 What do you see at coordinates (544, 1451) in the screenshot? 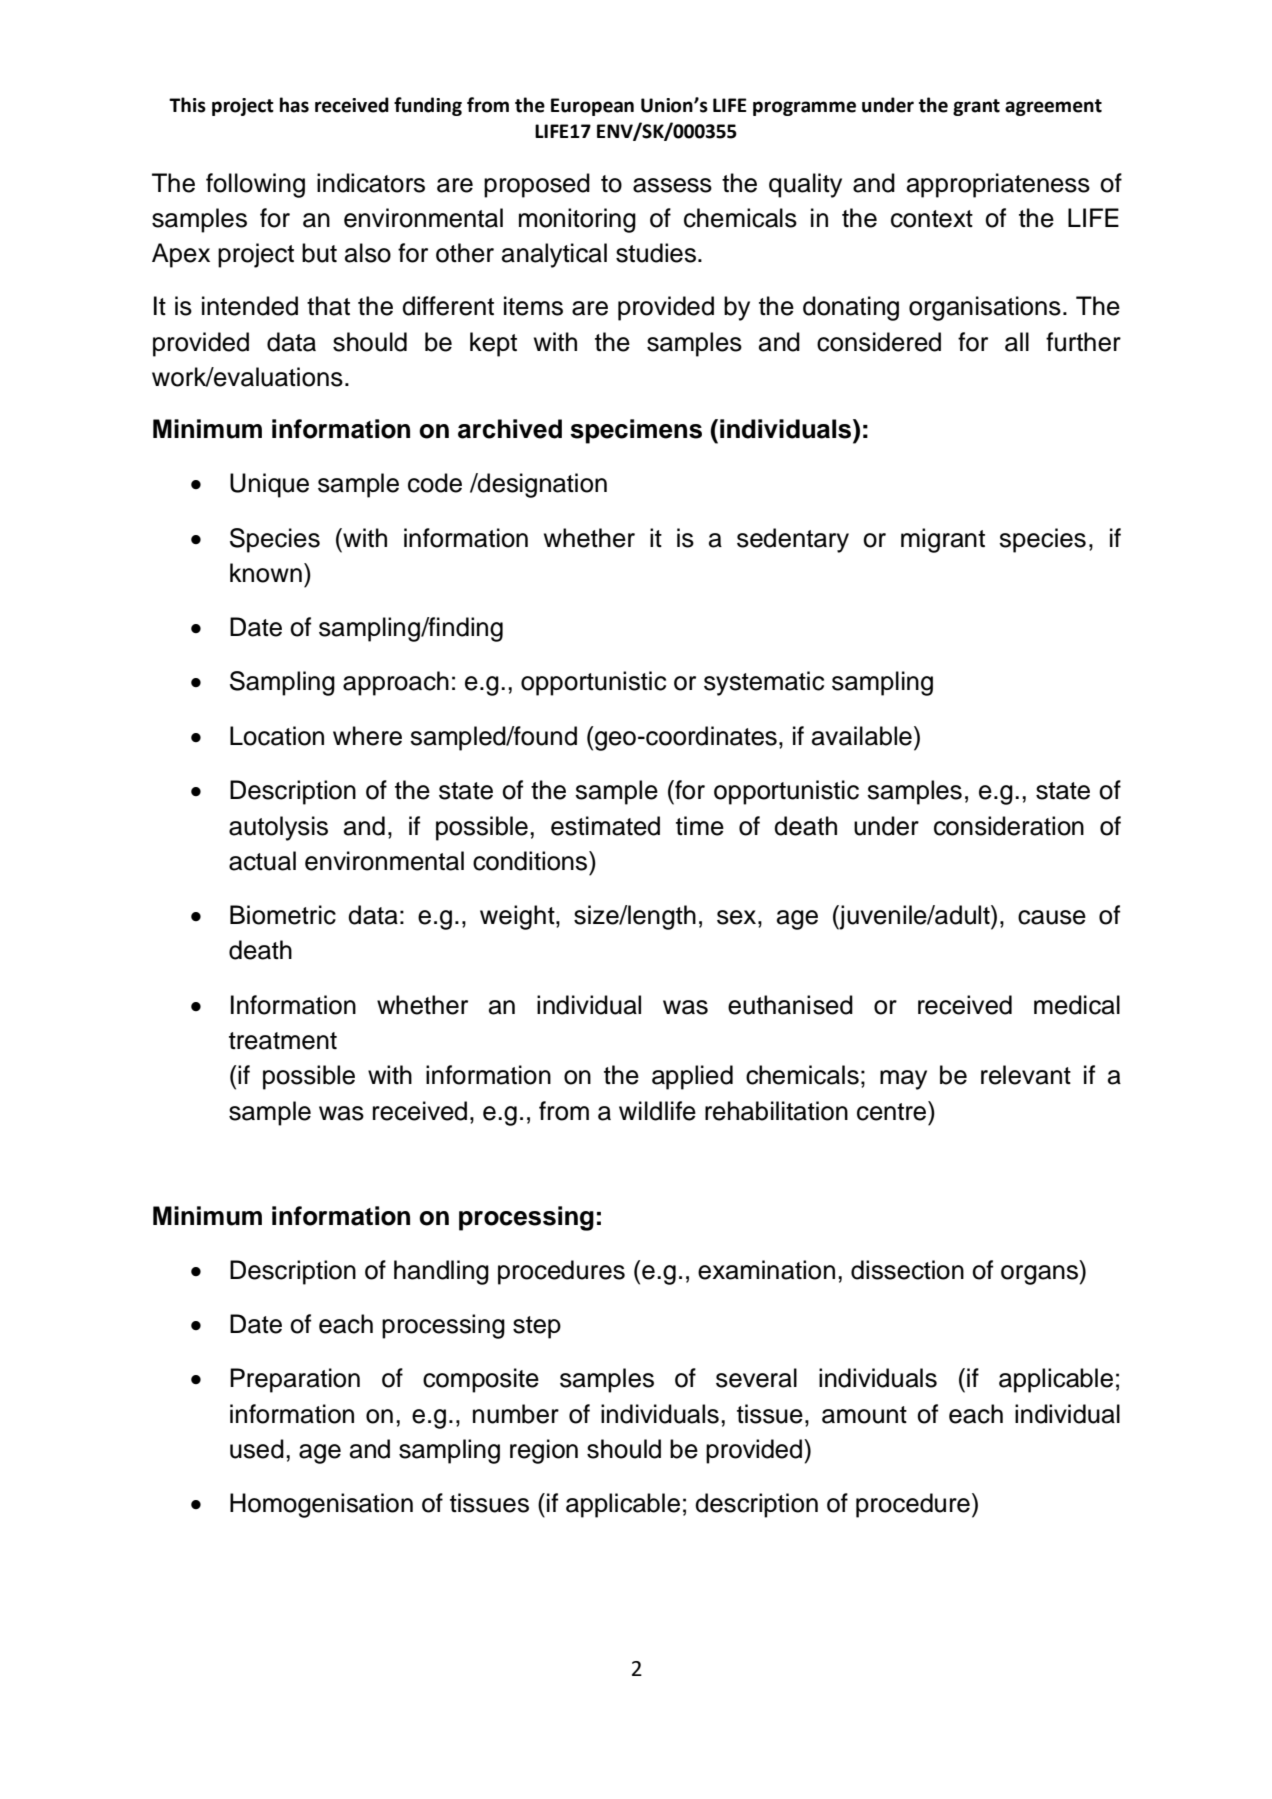
I see `region` at bounding box center [544, 1451].
